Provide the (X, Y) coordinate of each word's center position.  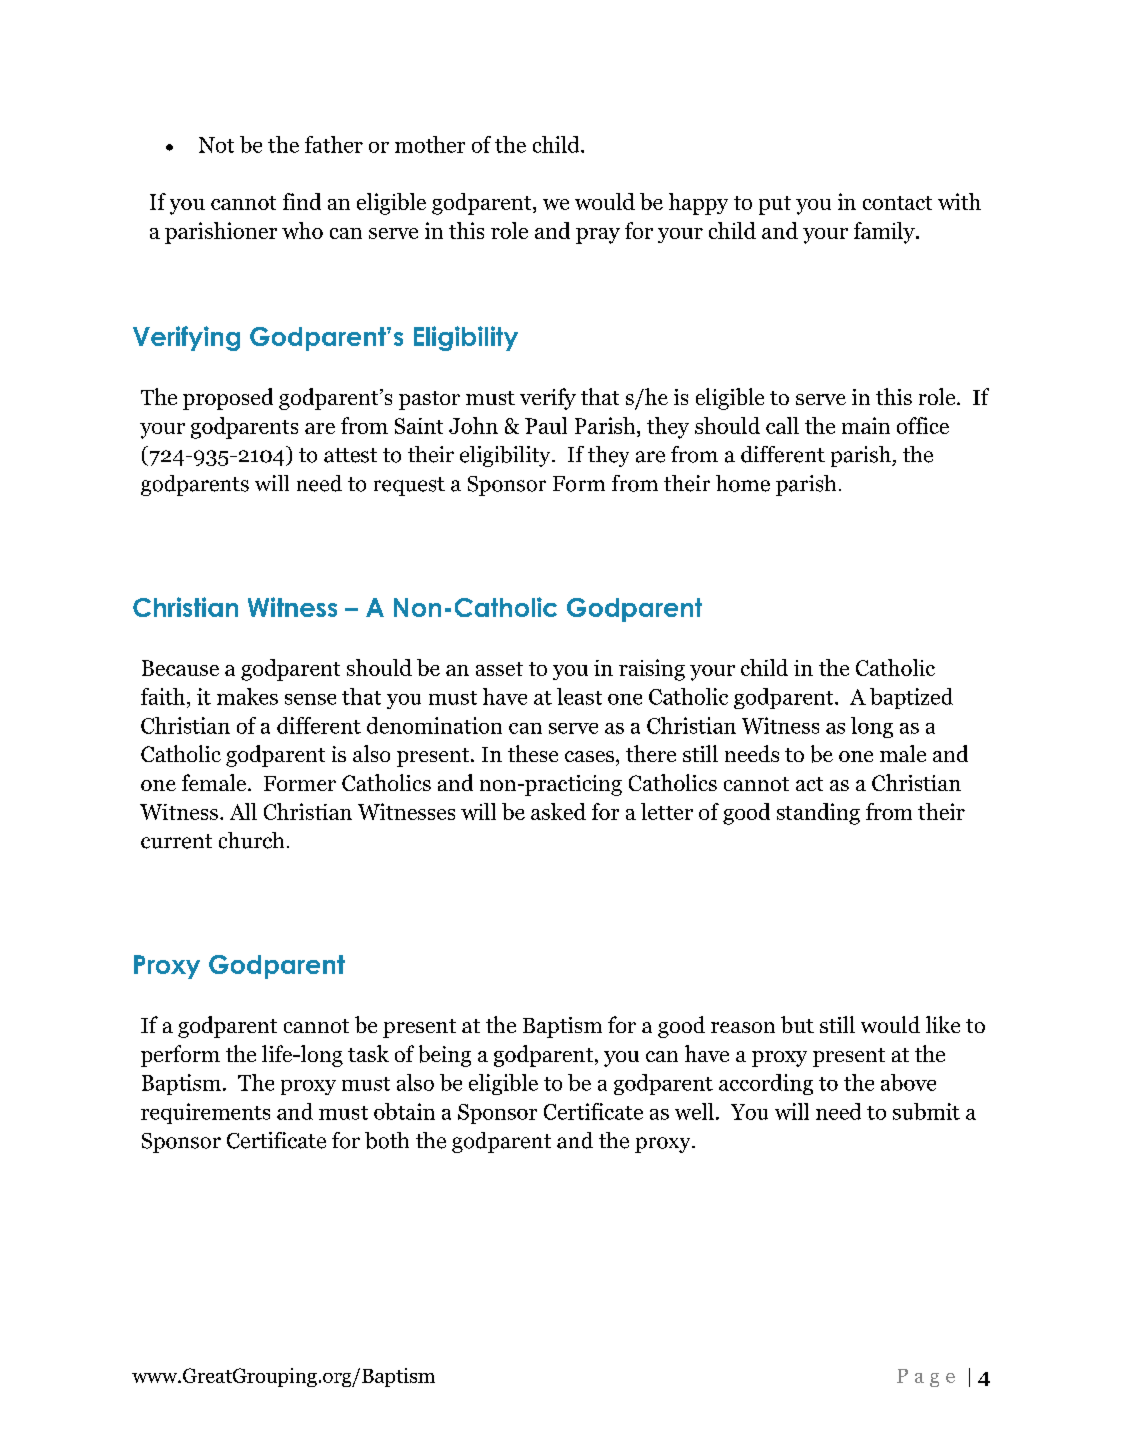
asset (499, 669)
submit (926, 1111)
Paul (546, 425)
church (251, 840)
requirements (205, 1113)
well (694, 1111)
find (302, 201)
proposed (228, 399)
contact (897, 203)
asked (558, 811)
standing (818, 814)
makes (247, 696)
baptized (911, 698)
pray (598, 236)
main (866, 425)
